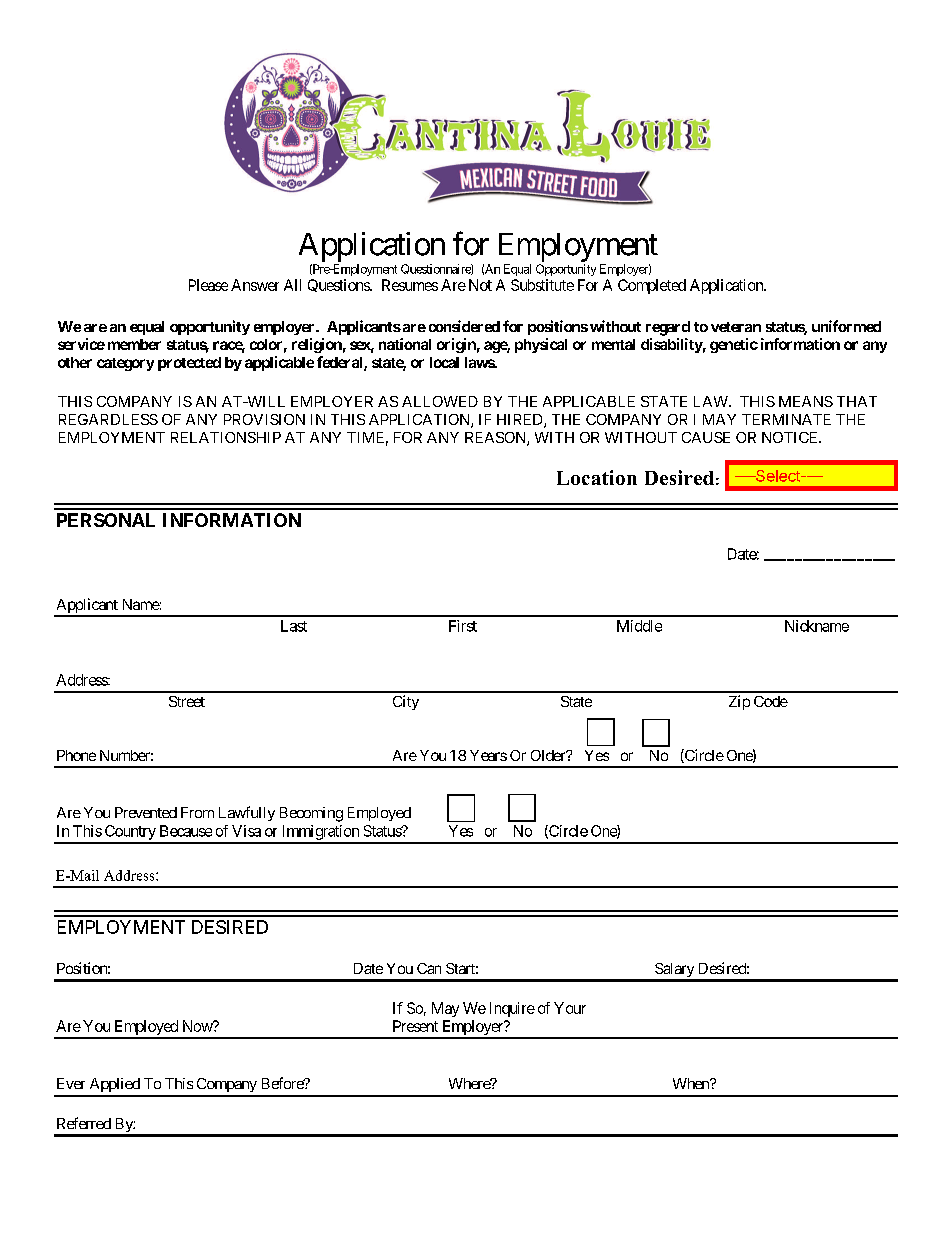 This document has width=952, height=1233. I want to click on Your, so click(570, 1008).
